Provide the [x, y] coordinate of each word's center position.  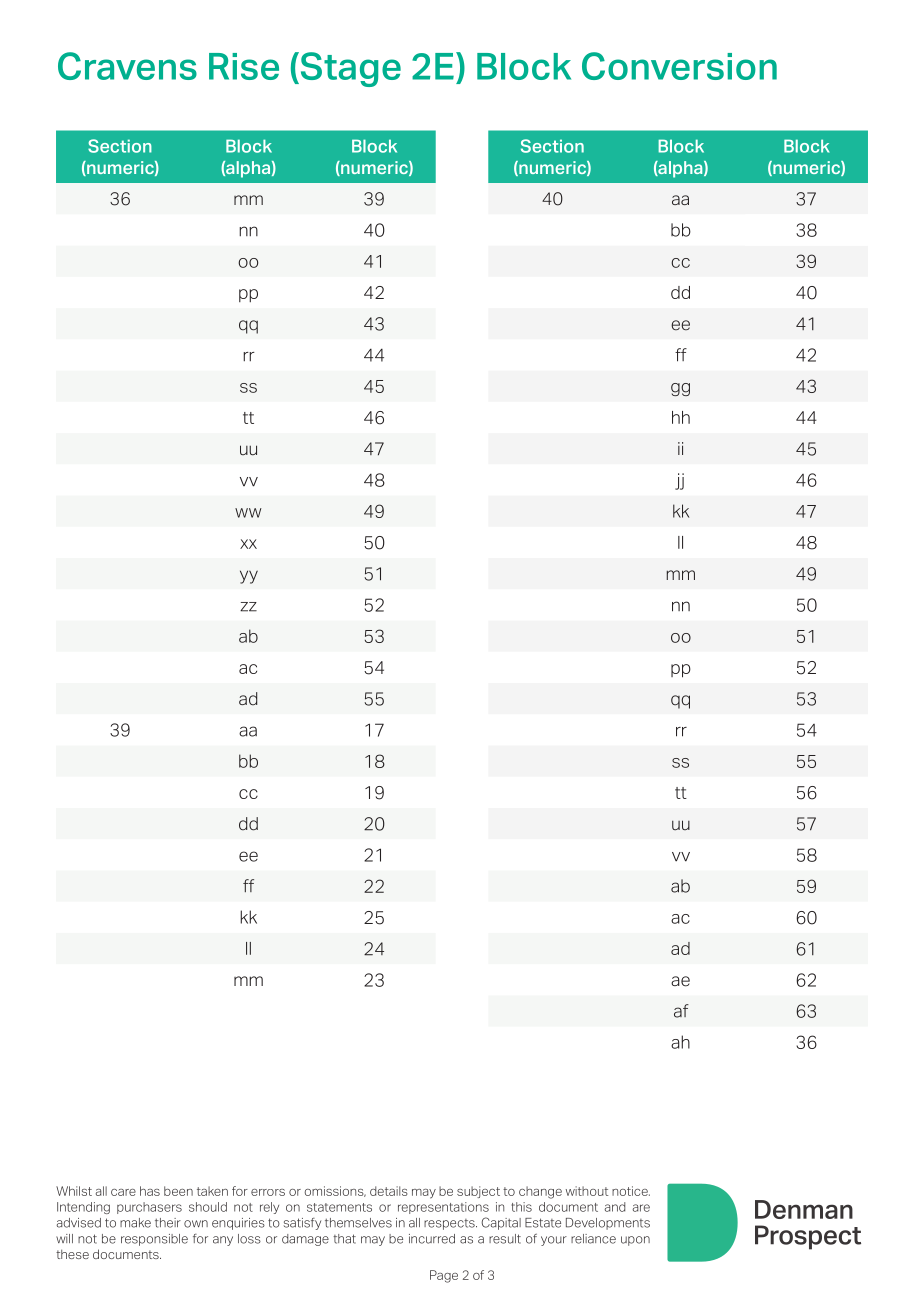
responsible [154, 1240]
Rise [244, 66]
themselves [358, 1223]
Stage [349, 69]
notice [631, 1191]
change [540, 1192]
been [178, 1191]
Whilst [74, 1191]
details [389, 1191]
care [123, 1192]
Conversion [679, 66]
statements [339, 1207]
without [587, 1191]
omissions [335, 1191]
